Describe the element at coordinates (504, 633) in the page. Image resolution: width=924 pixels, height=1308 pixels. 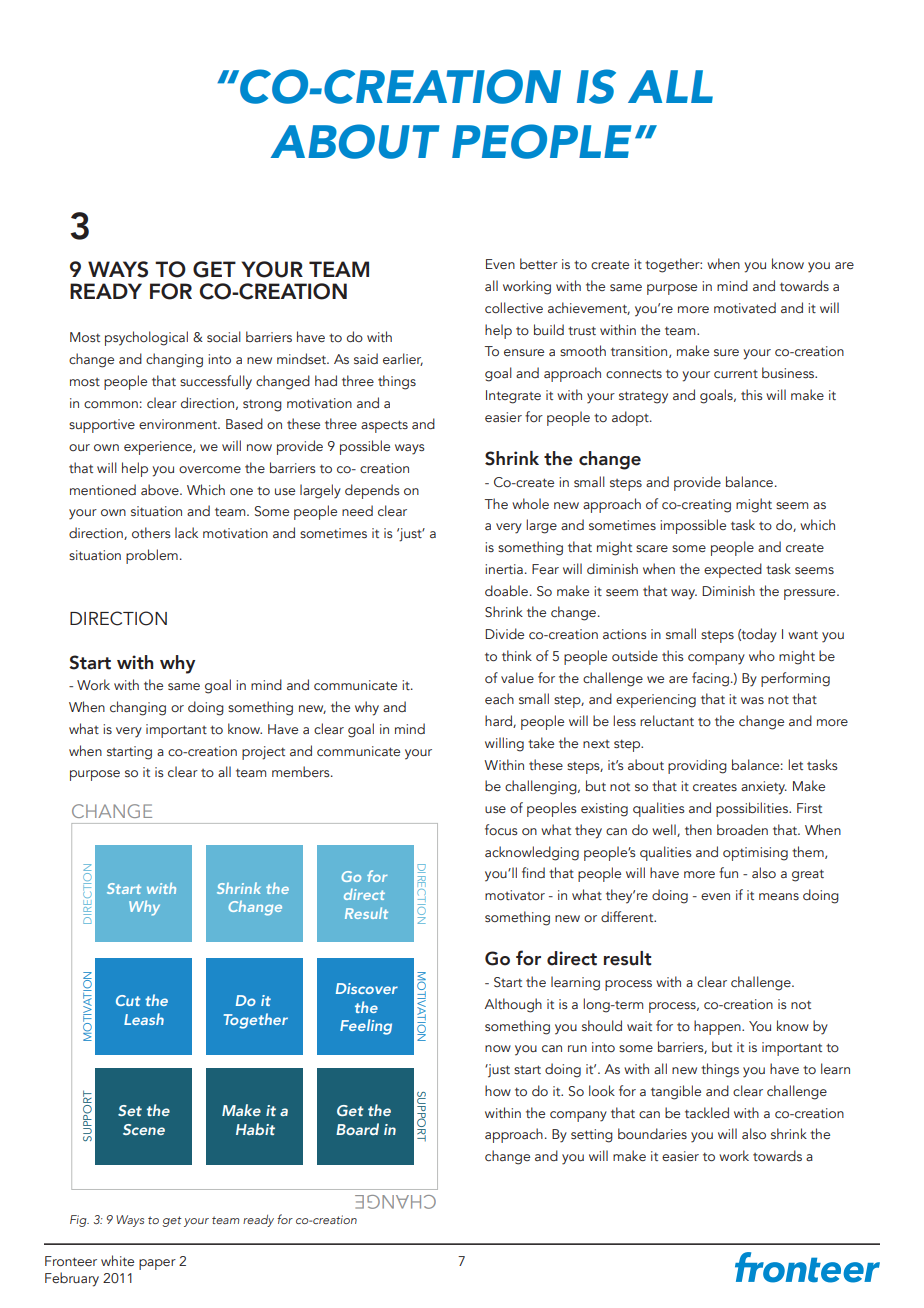
I see `Divide` at that location.
